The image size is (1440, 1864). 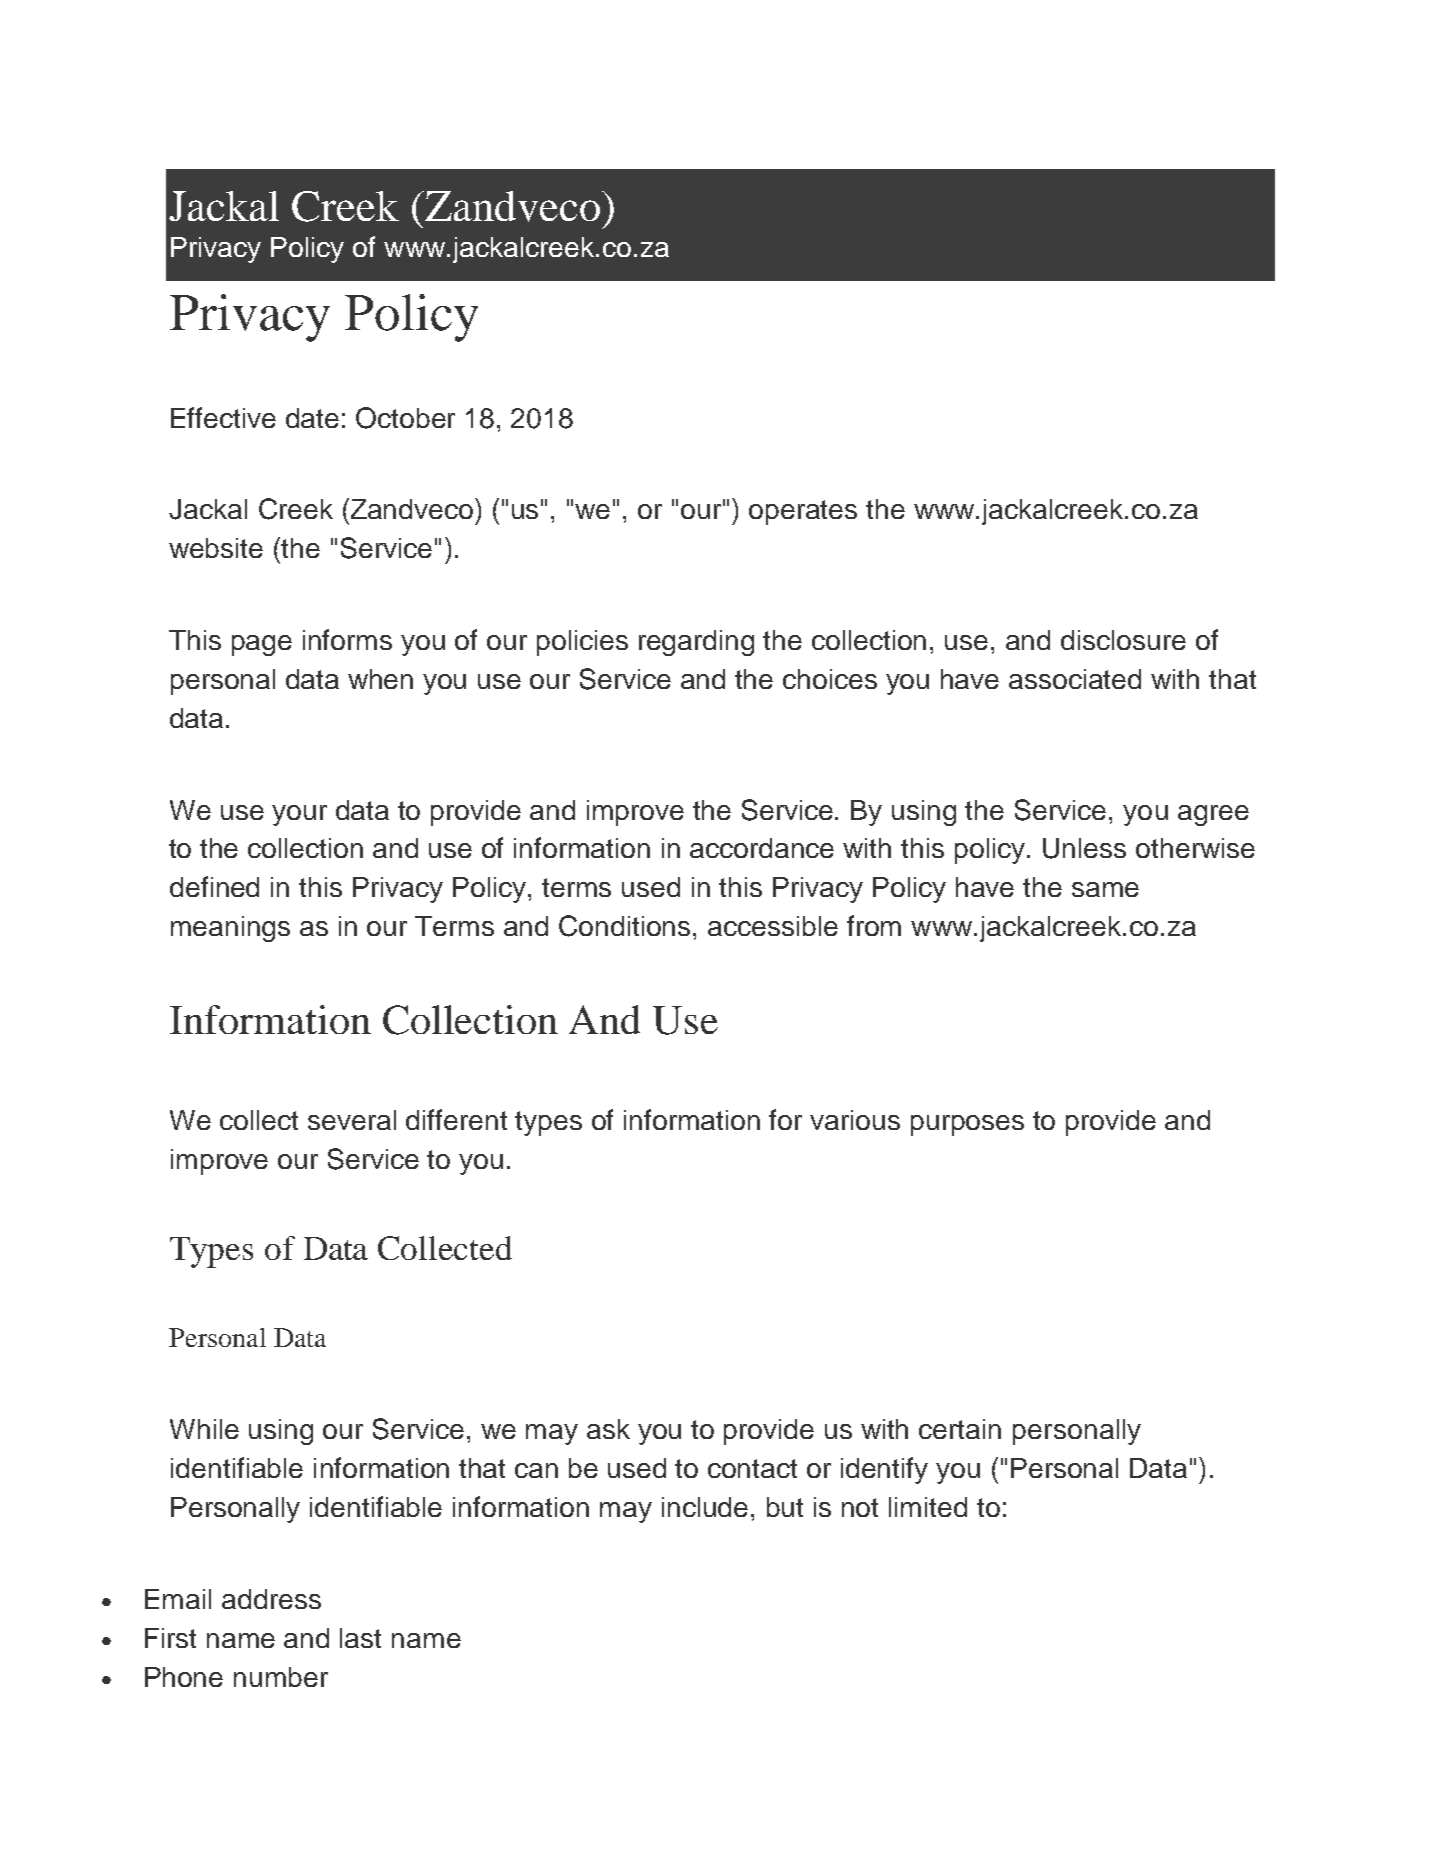 I want to click on regarding, so click(x=696, y=643).
